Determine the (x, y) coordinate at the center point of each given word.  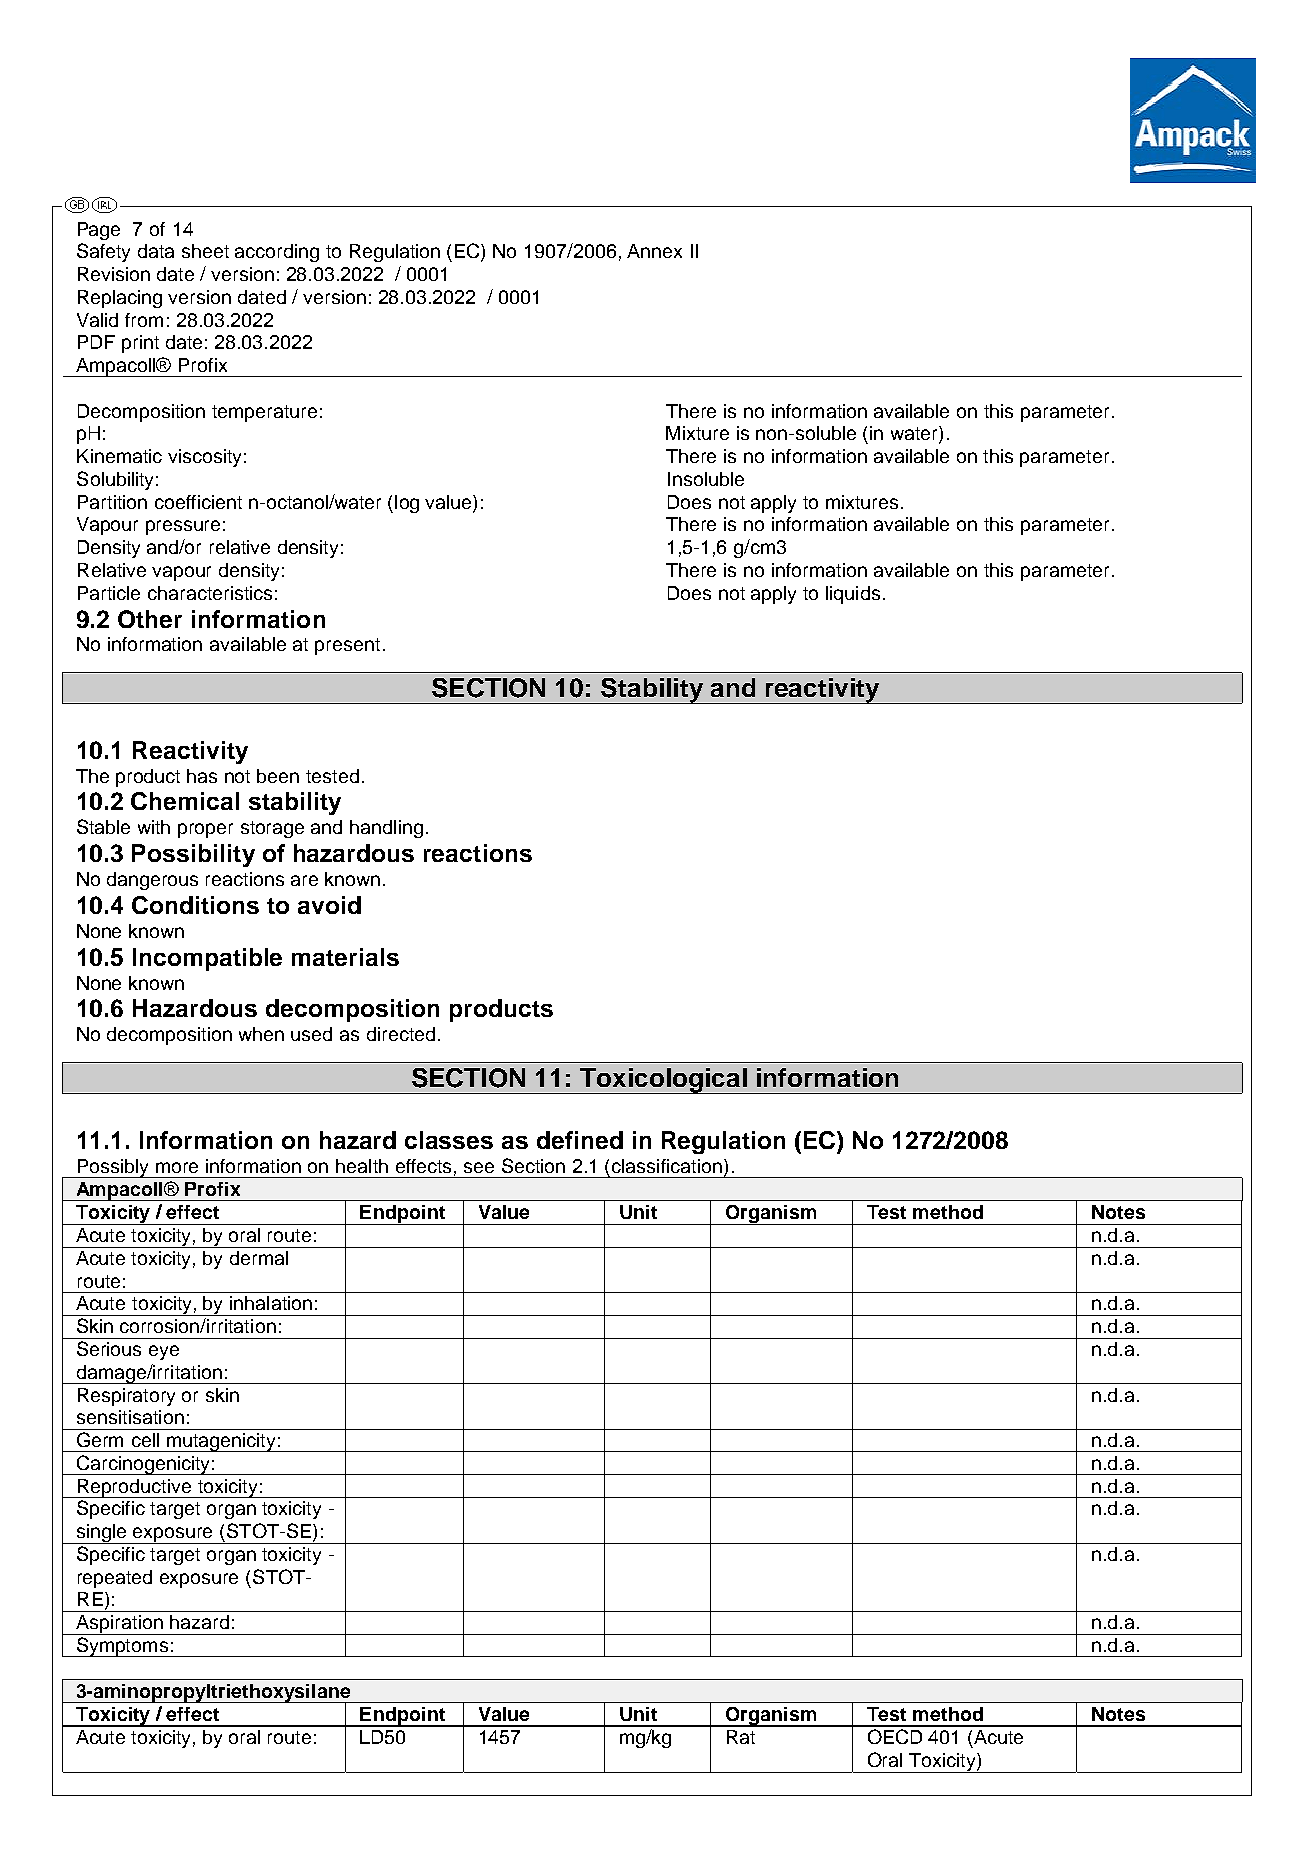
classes (449, 1140)
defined (580, 1140)
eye (164, 1352)
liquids (853, 595)
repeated (115, 1579)
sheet (205, 251)
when (261, 1034)
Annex (654, 251)
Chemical (185, 801)
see (479, 1167)
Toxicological (663, 1081)
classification (667, 1166)
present (347, 646)
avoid (329, 905)
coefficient (198, 502)
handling (386, 829)
